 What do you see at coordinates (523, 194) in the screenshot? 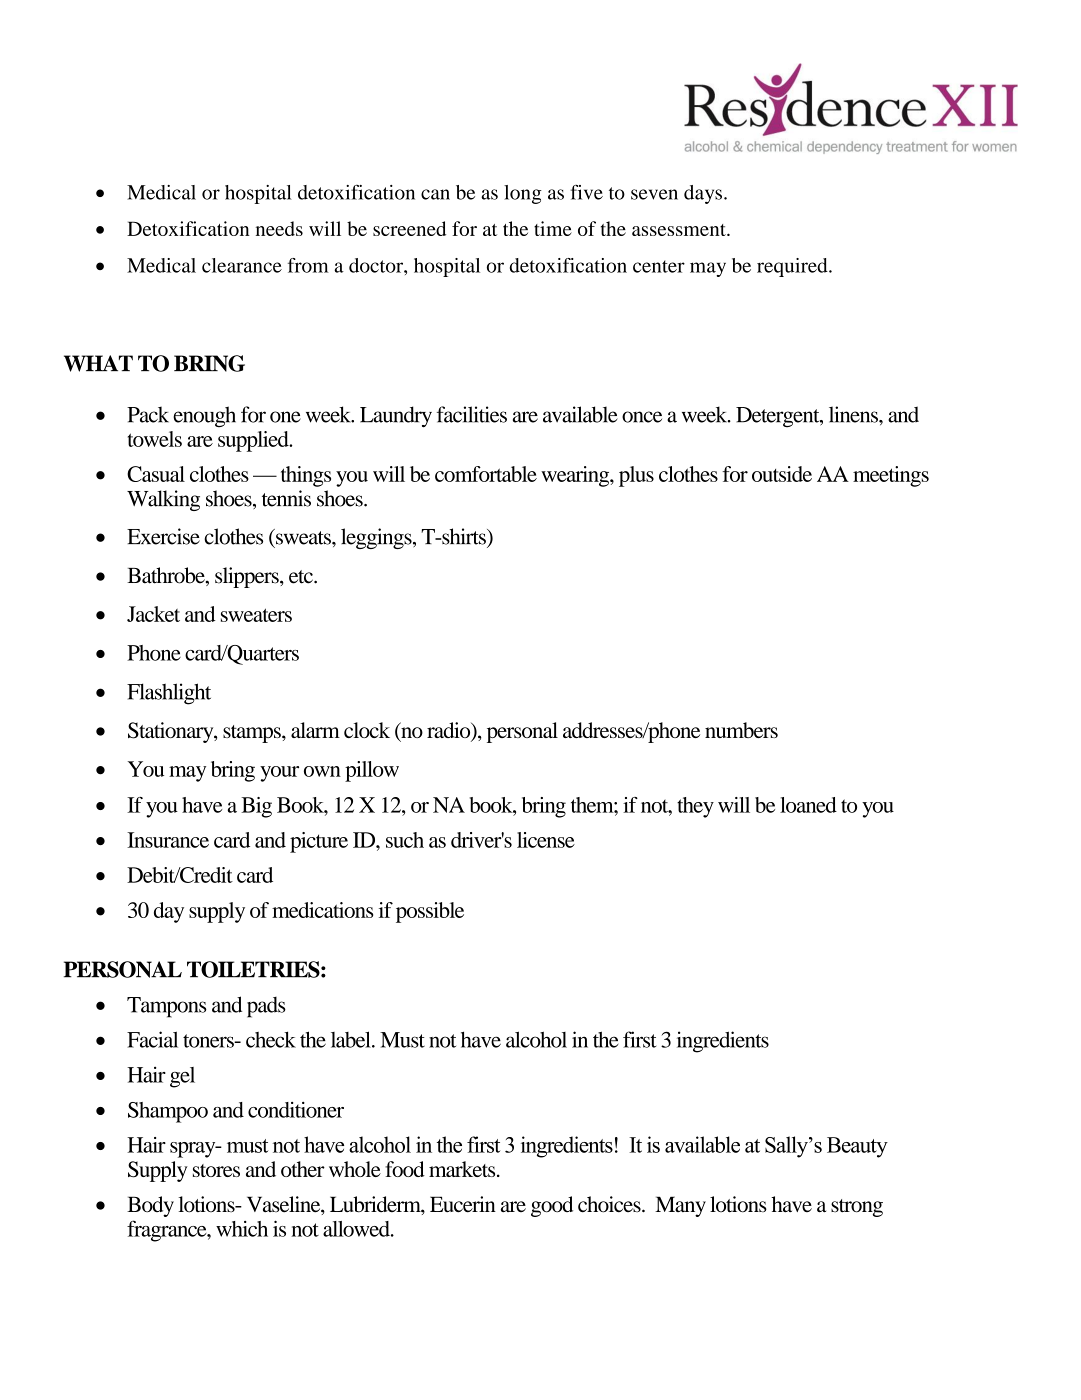
I see `long` at bounding box center [523, 194].
